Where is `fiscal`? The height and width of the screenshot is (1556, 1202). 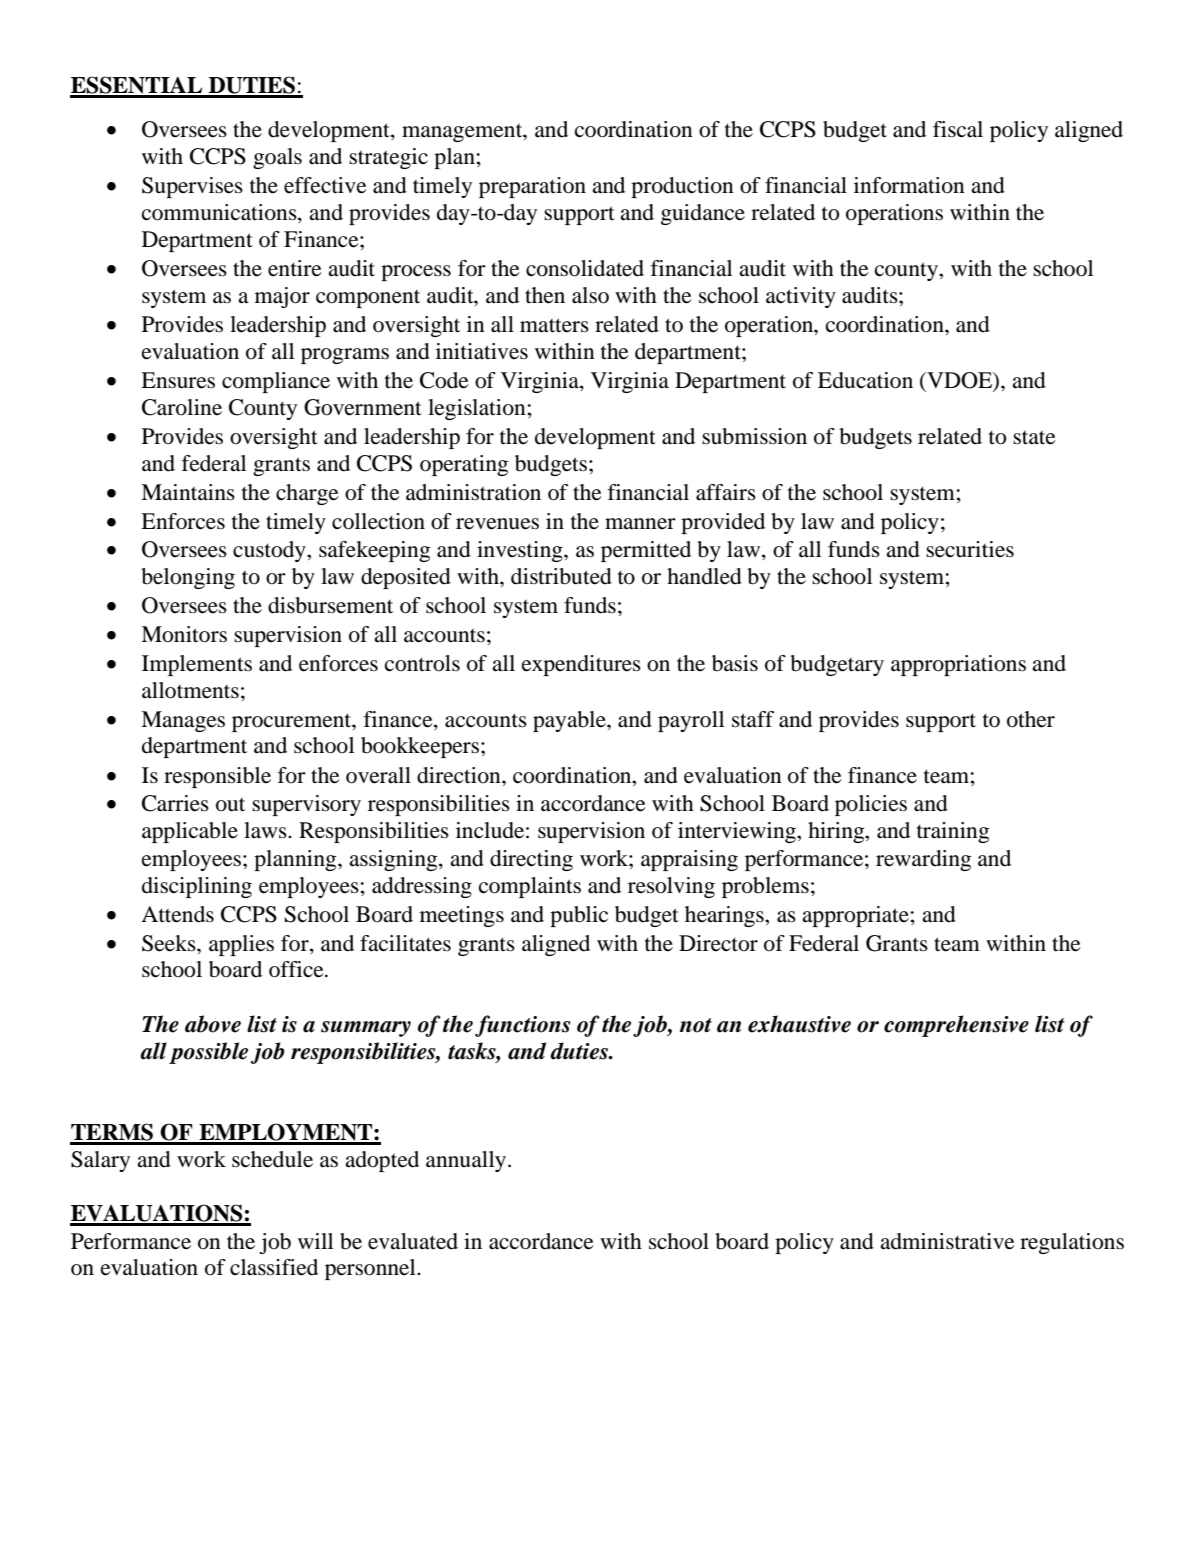
fiscal is located at coordinates (958, 129).
